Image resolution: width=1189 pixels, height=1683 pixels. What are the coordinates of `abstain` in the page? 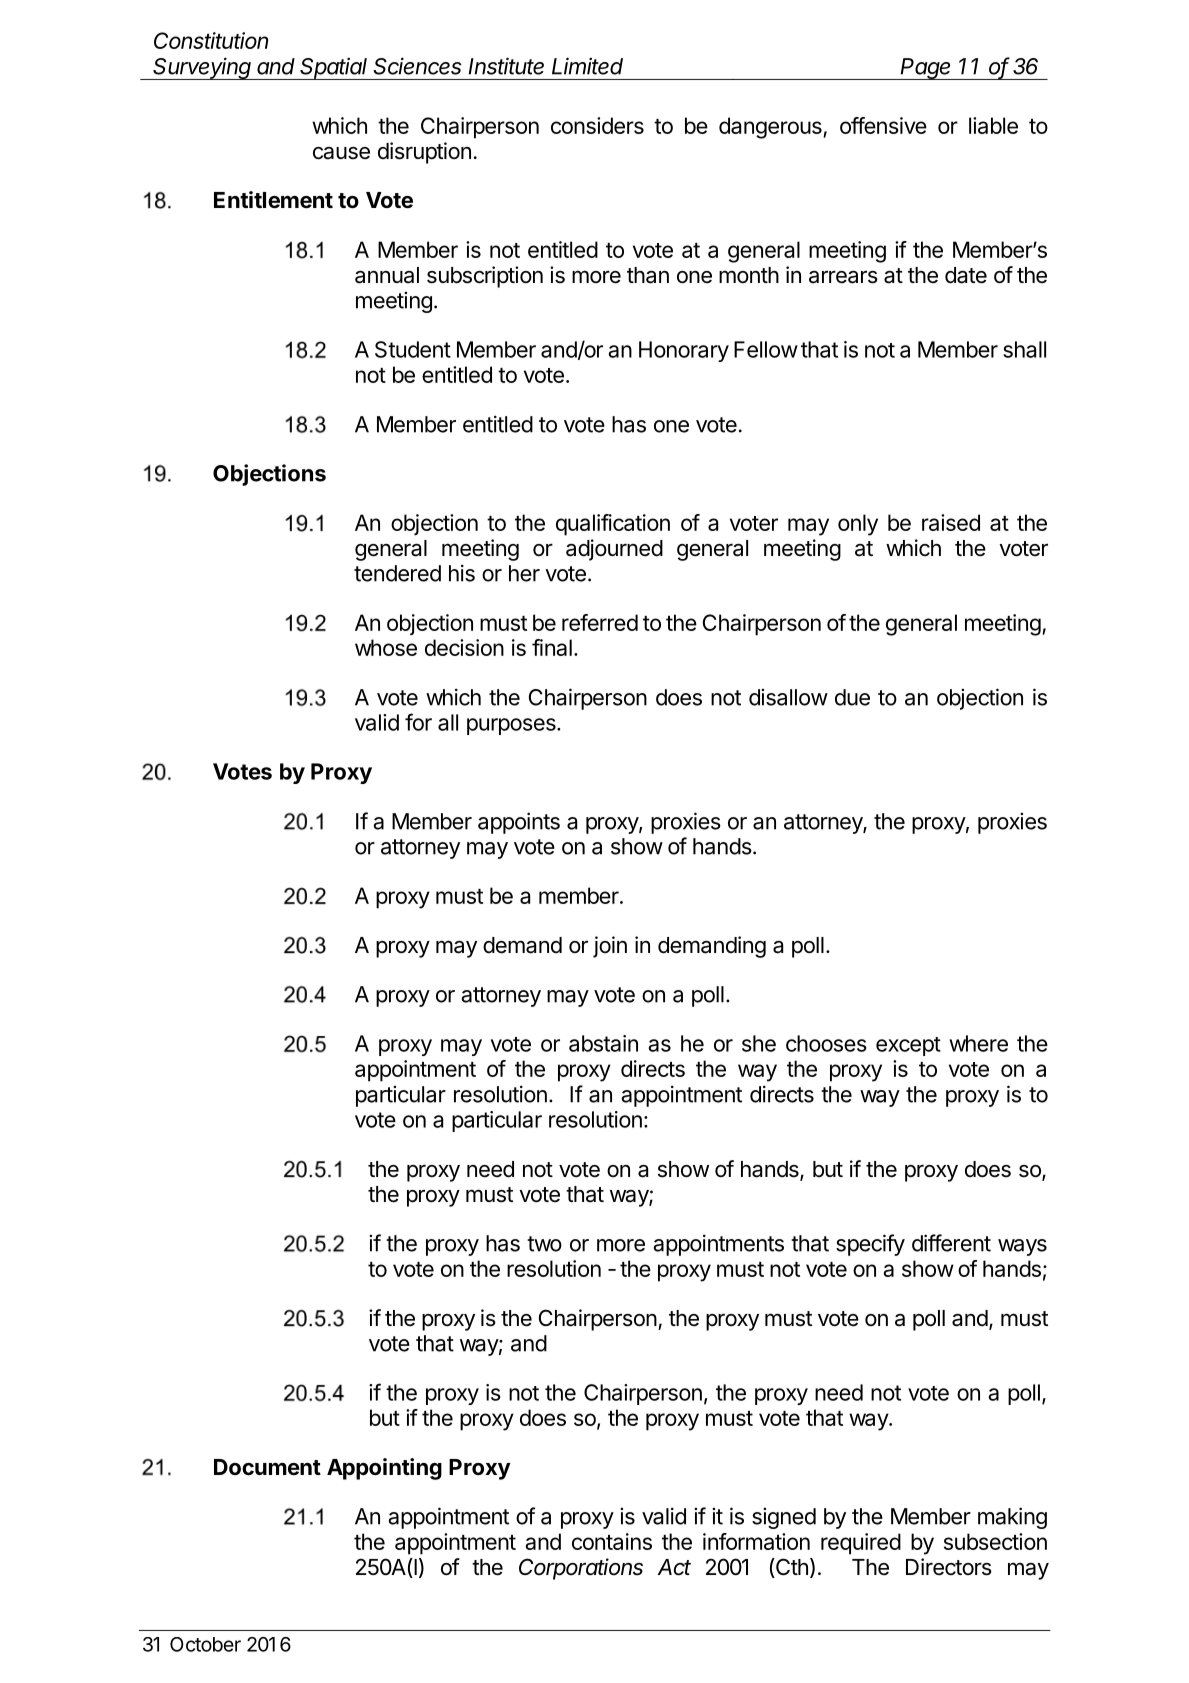 It's located at (603, 1043).
